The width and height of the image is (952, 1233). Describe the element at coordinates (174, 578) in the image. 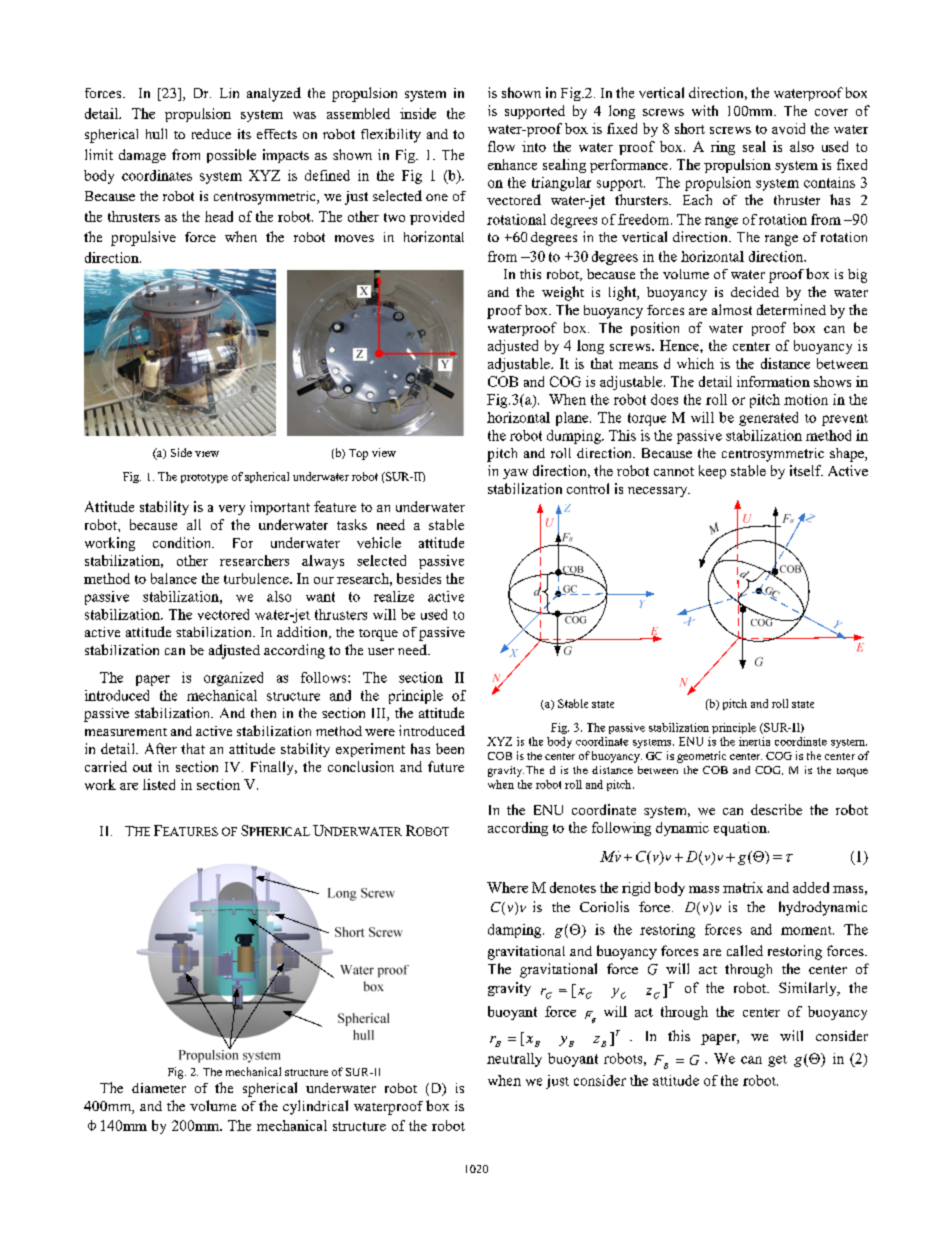

I see `balance` at that location.
